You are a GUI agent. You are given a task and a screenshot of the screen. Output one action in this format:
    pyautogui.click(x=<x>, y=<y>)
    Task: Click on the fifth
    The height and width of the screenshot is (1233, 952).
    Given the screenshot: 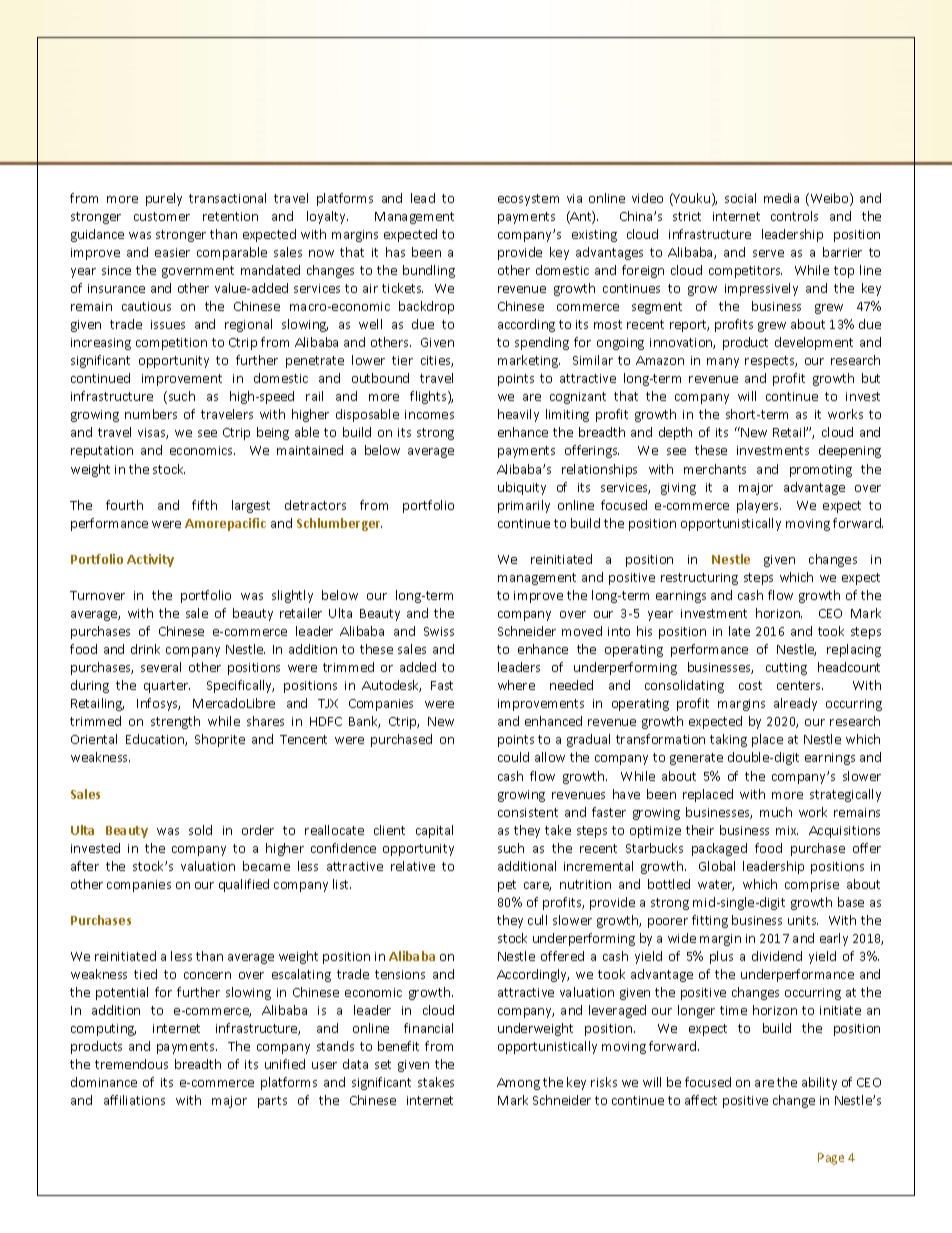 What is the action you would take?
    pyautogui.click(x=204, y=505)
